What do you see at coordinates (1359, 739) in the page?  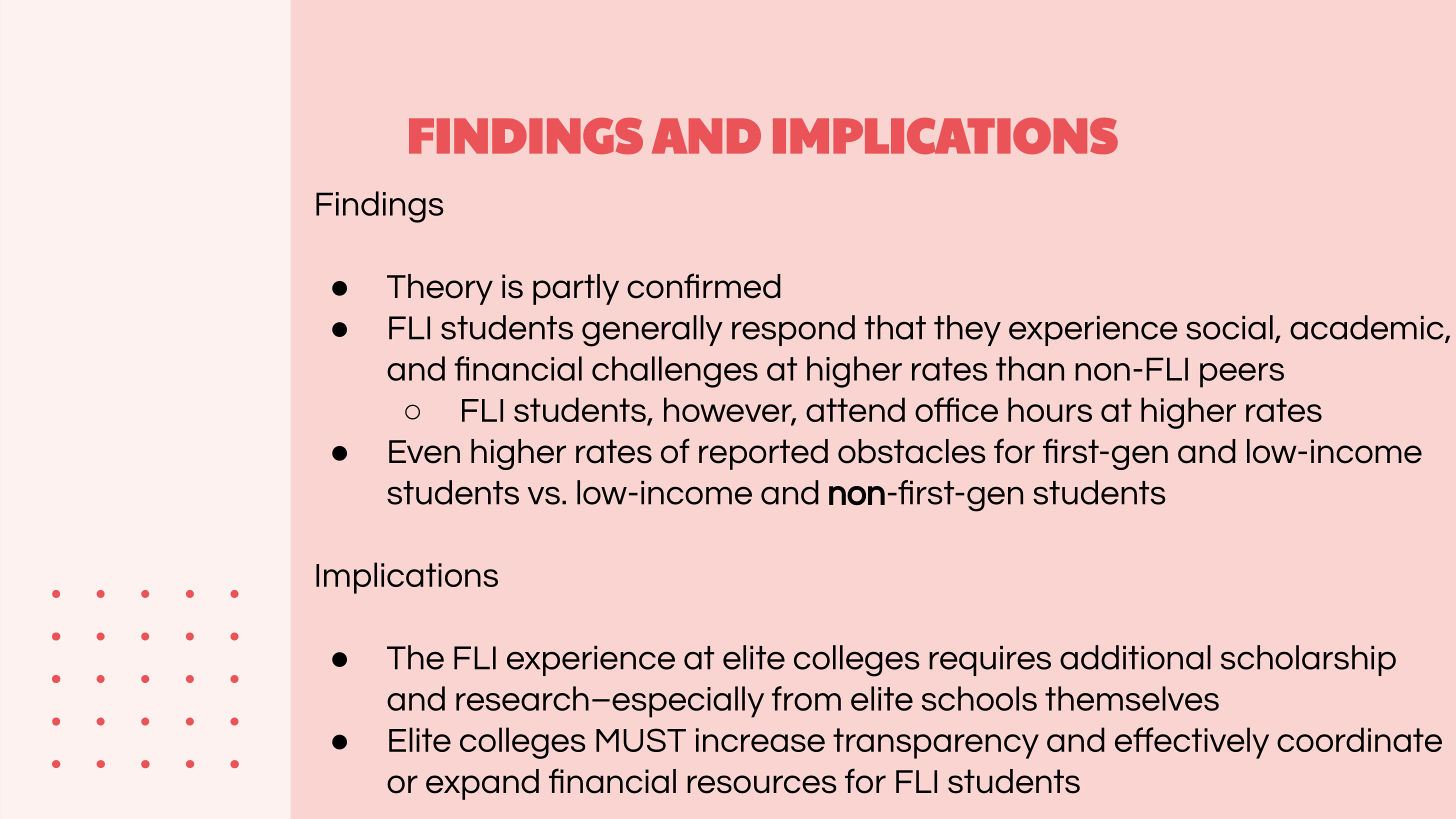 I see `coordinate` at bounding box center [1359, 739].
